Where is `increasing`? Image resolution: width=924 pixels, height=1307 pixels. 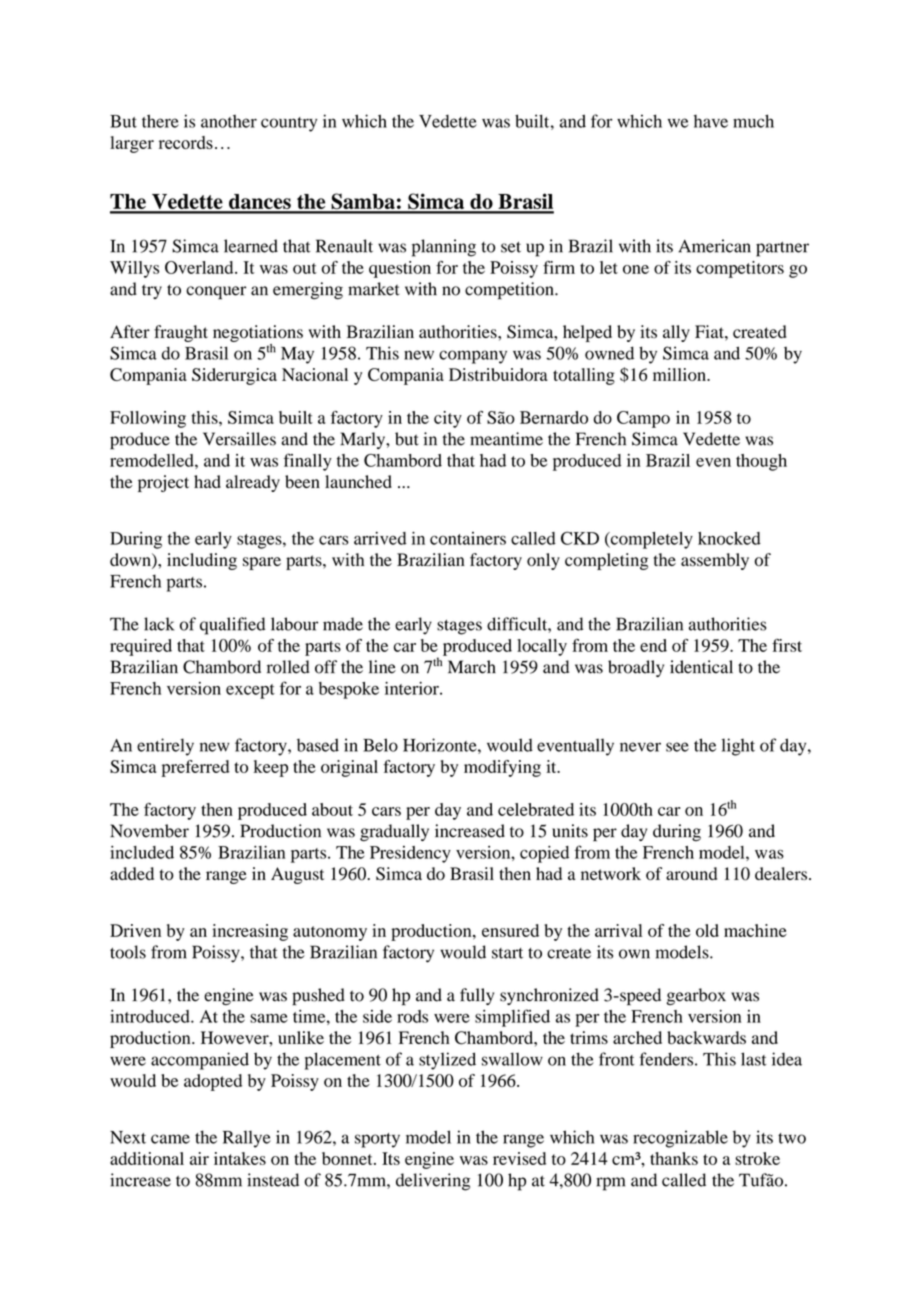 increasing is located at coordinates (250, 932).
